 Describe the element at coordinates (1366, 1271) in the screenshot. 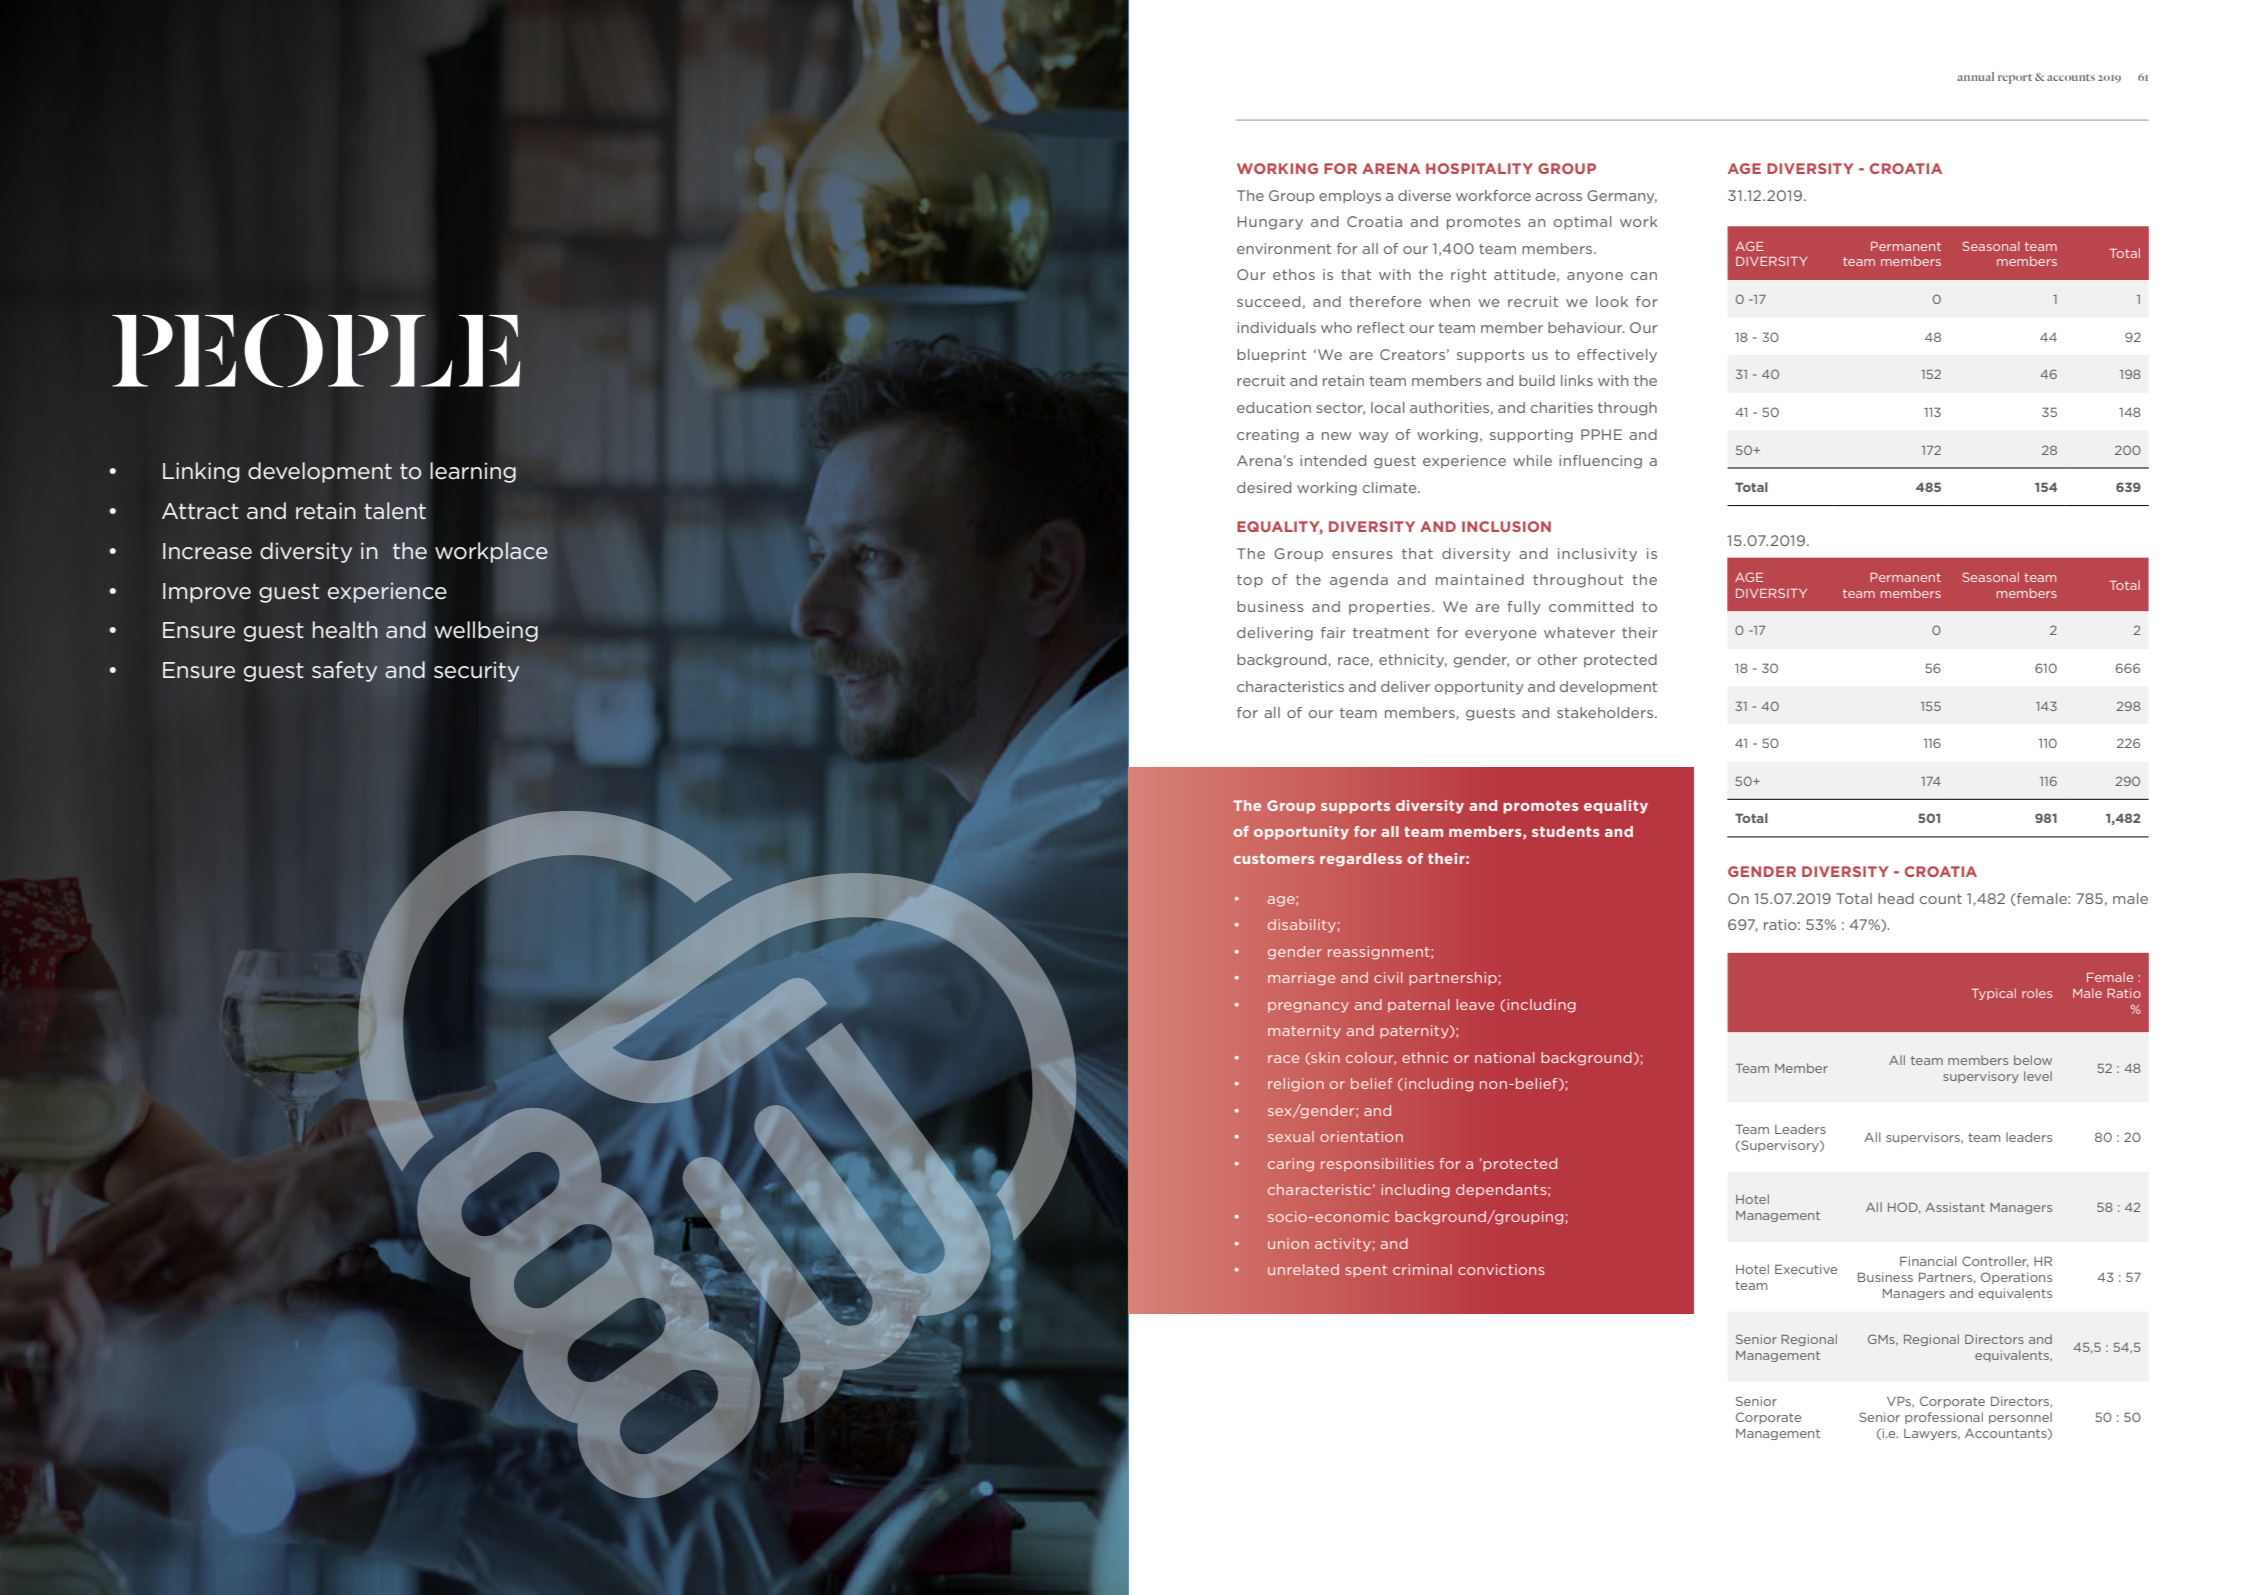

I see `spent` at that location.
